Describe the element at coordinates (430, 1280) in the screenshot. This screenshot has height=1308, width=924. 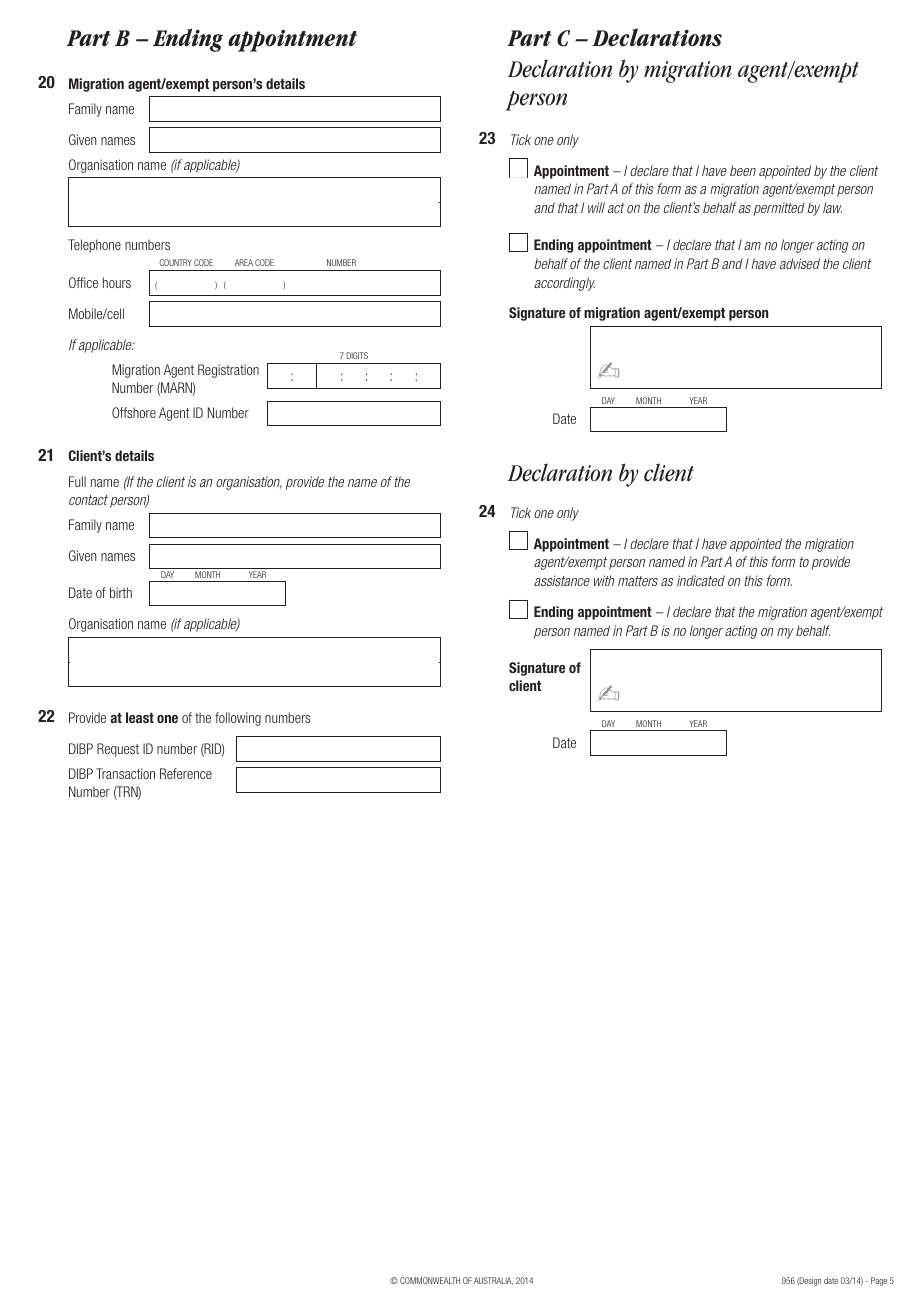
I see `COMMONWEALTH` at that location.
